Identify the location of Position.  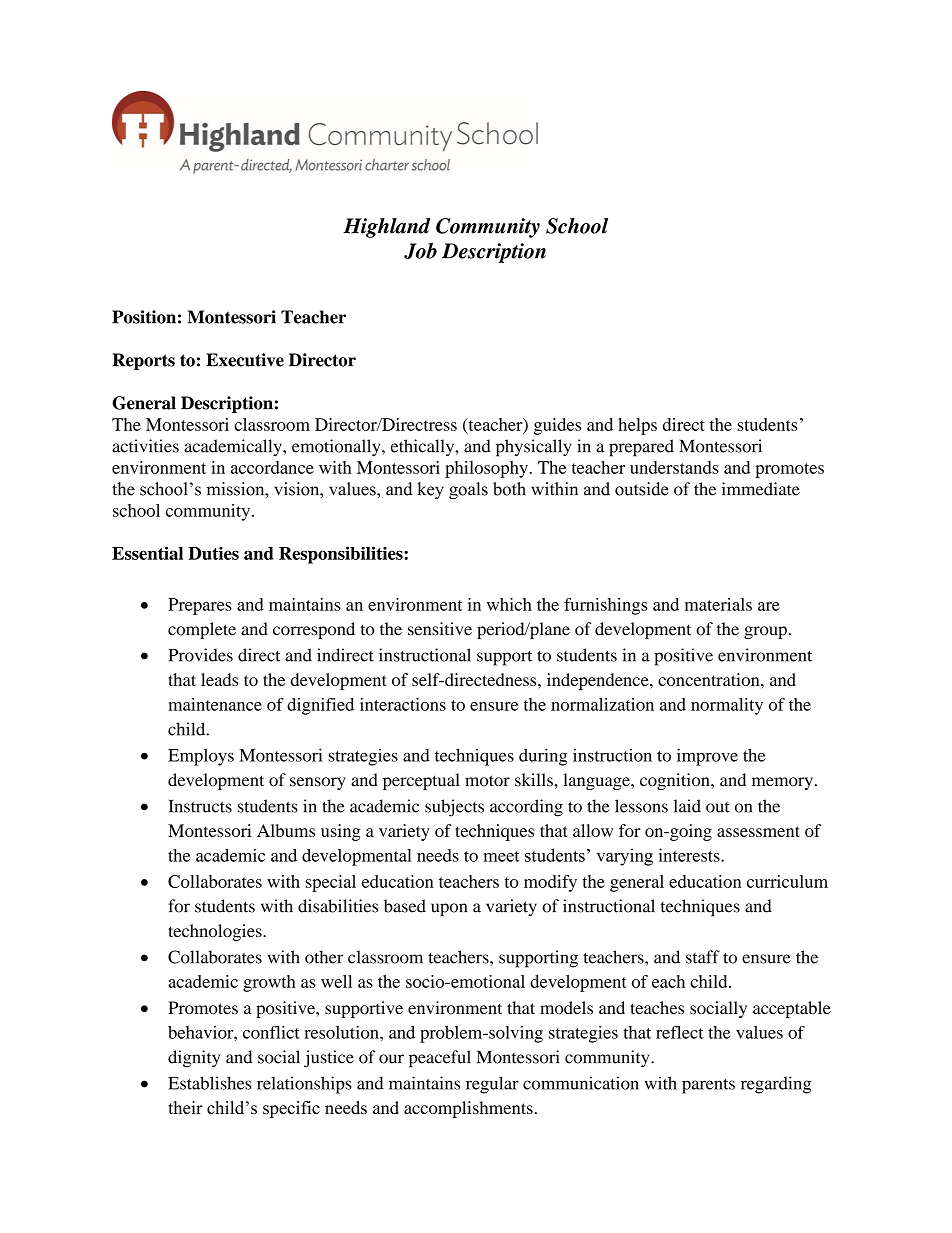
(144, 317).
